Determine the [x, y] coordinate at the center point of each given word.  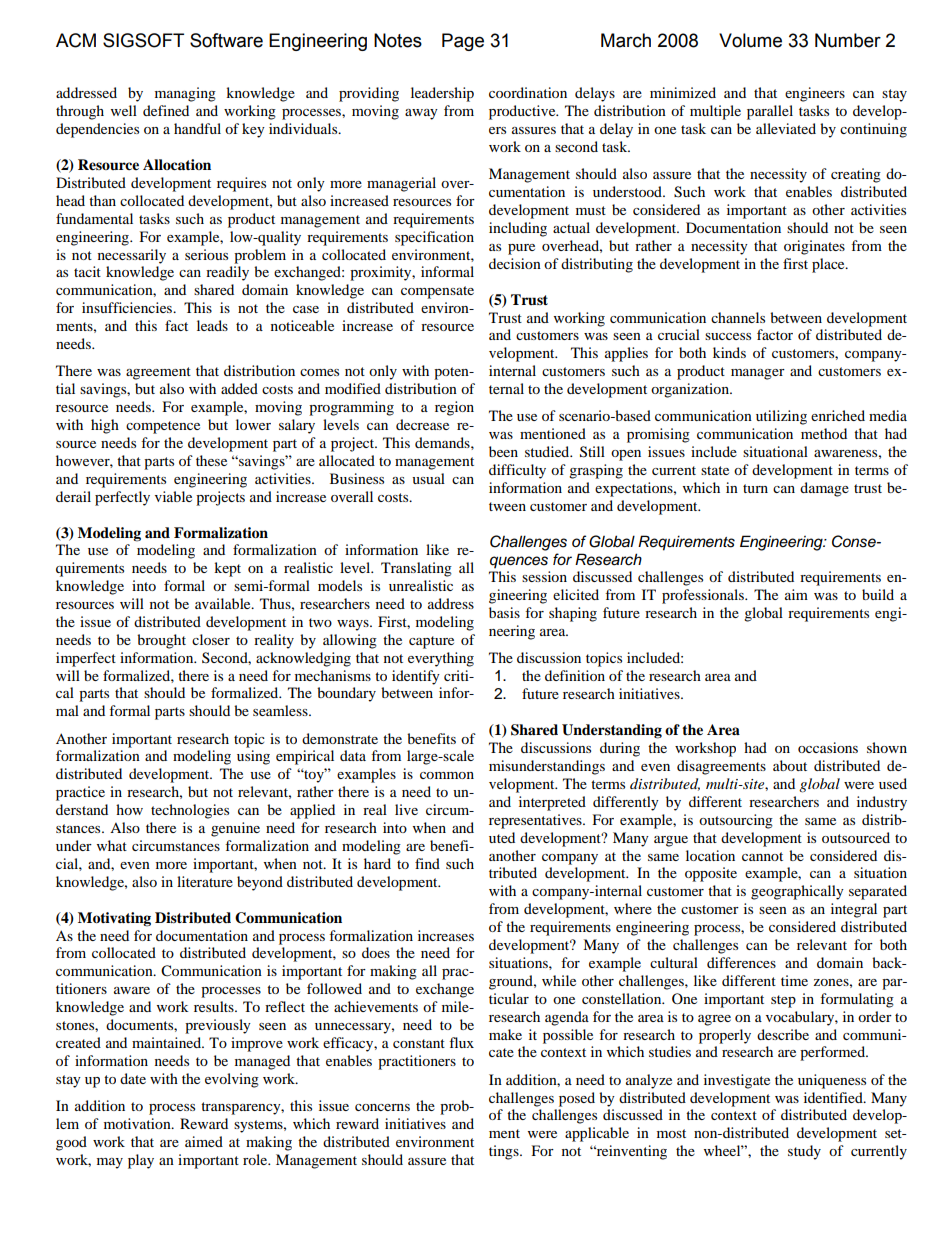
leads [212, 325]
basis [504, 612]
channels [738, 317]
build [878, 594]
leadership [442, 94]
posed [577, 1099]
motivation [138, 1123]
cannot [762, 856]
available [224, 603]
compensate [437, 292]
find [427, 863]
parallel [770, 112]
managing [185, 94]
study [804, 1152]
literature [205, 881]
